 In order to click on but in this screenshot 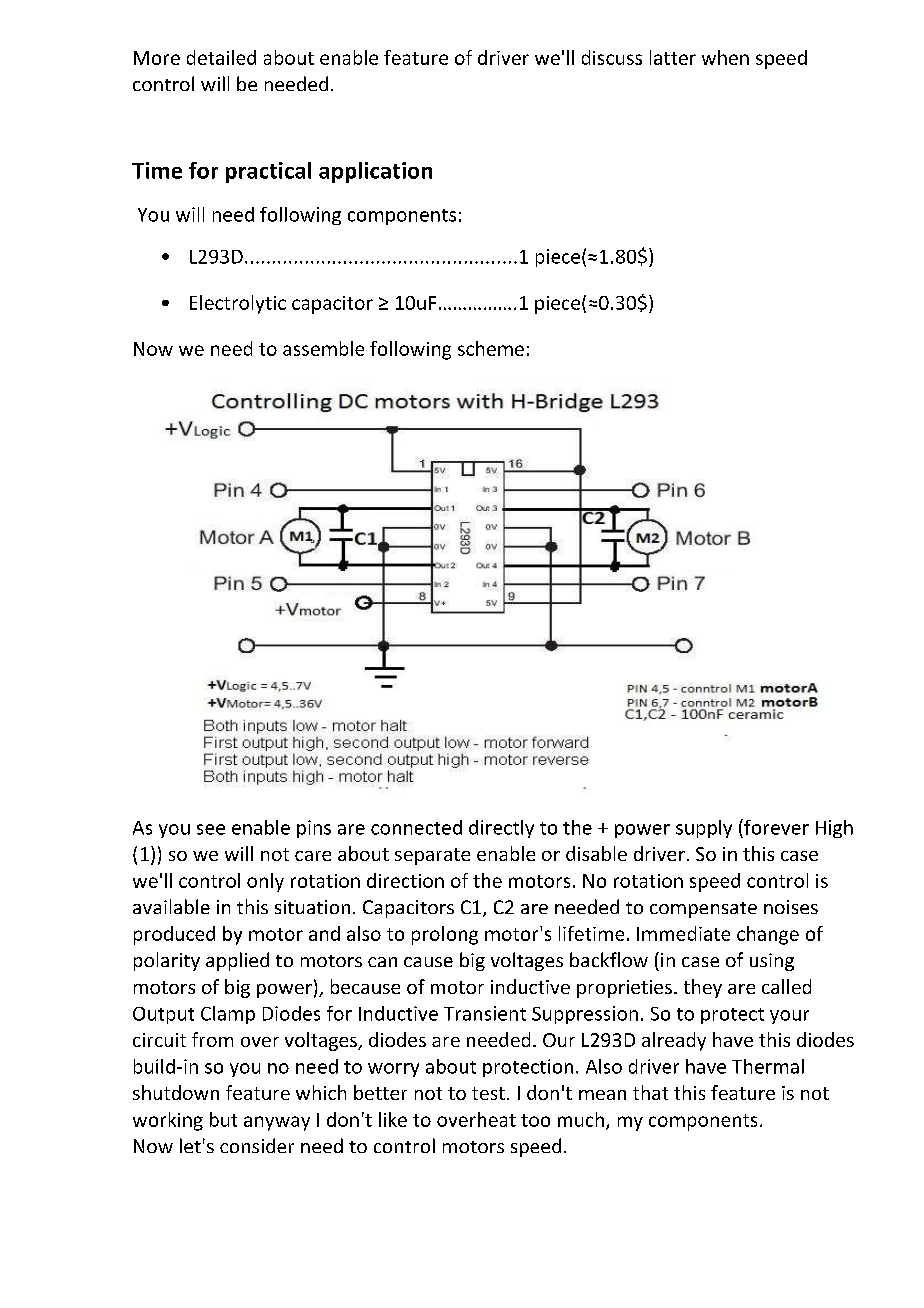, I will do `click(223, 1119)`.
